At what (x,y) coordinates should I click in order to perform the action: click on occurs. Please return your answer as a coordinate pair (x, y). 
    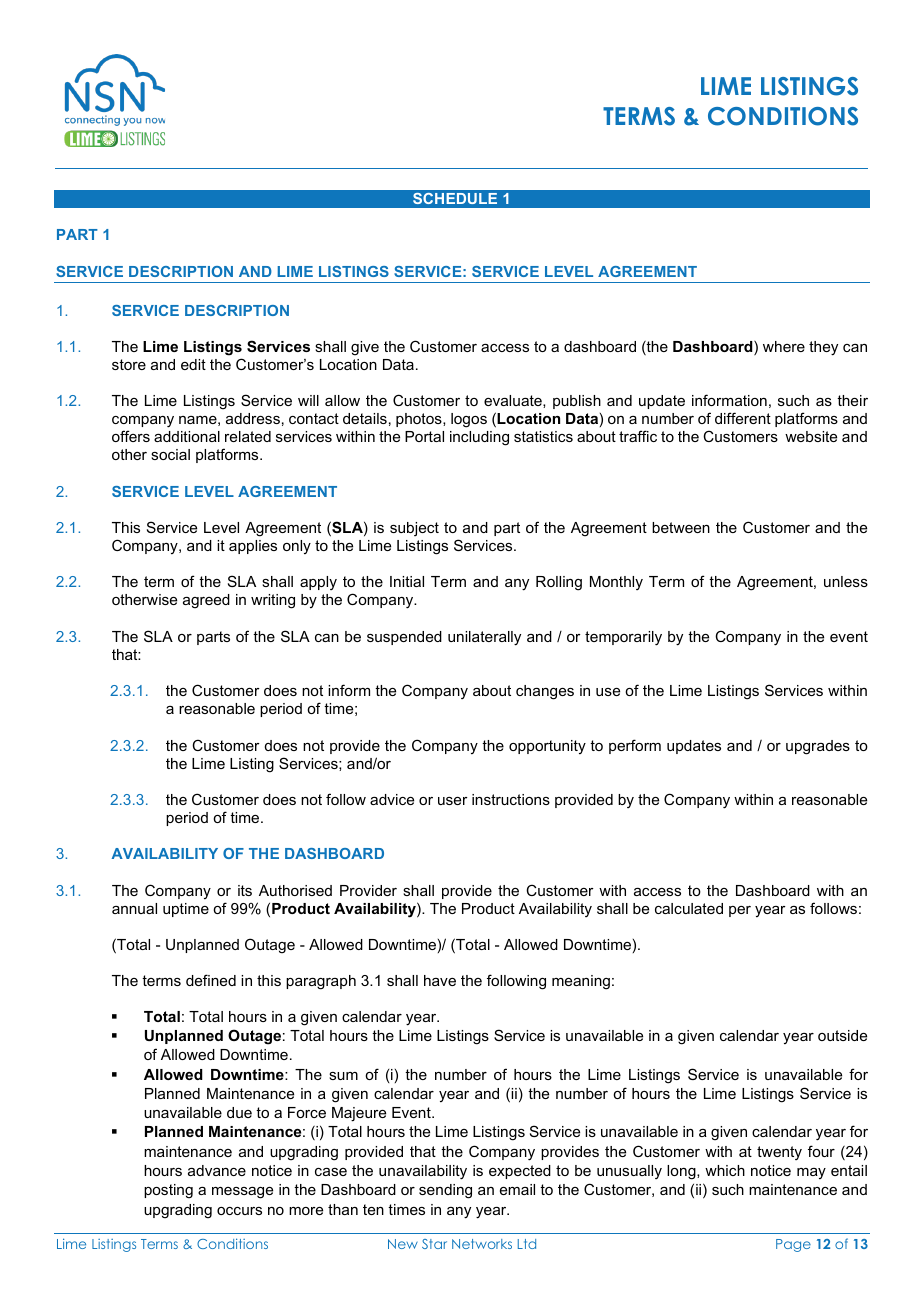
    Looking at the image, I should click on (239, 1211).
